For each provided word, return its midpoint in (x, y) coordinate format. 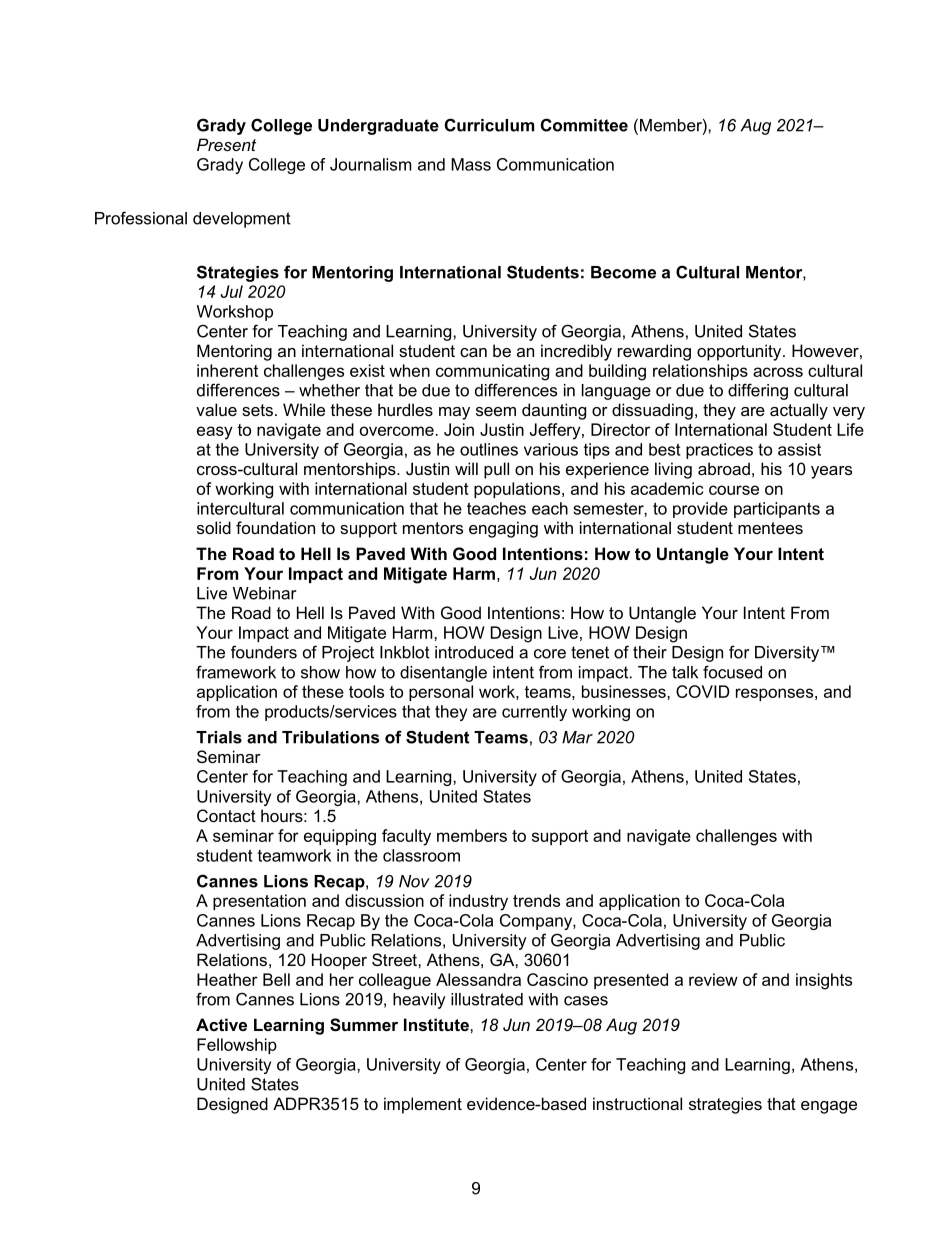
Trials (219, 737)
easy (215, 433)
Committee (584, 125)
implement (423, 1105)
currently (534, 713)
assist (799, 449)
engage (829, 1107)
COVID (703, 691)
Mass (471, 164)
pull (496, 470)
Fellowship (237, 1046)
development (242, 220)
